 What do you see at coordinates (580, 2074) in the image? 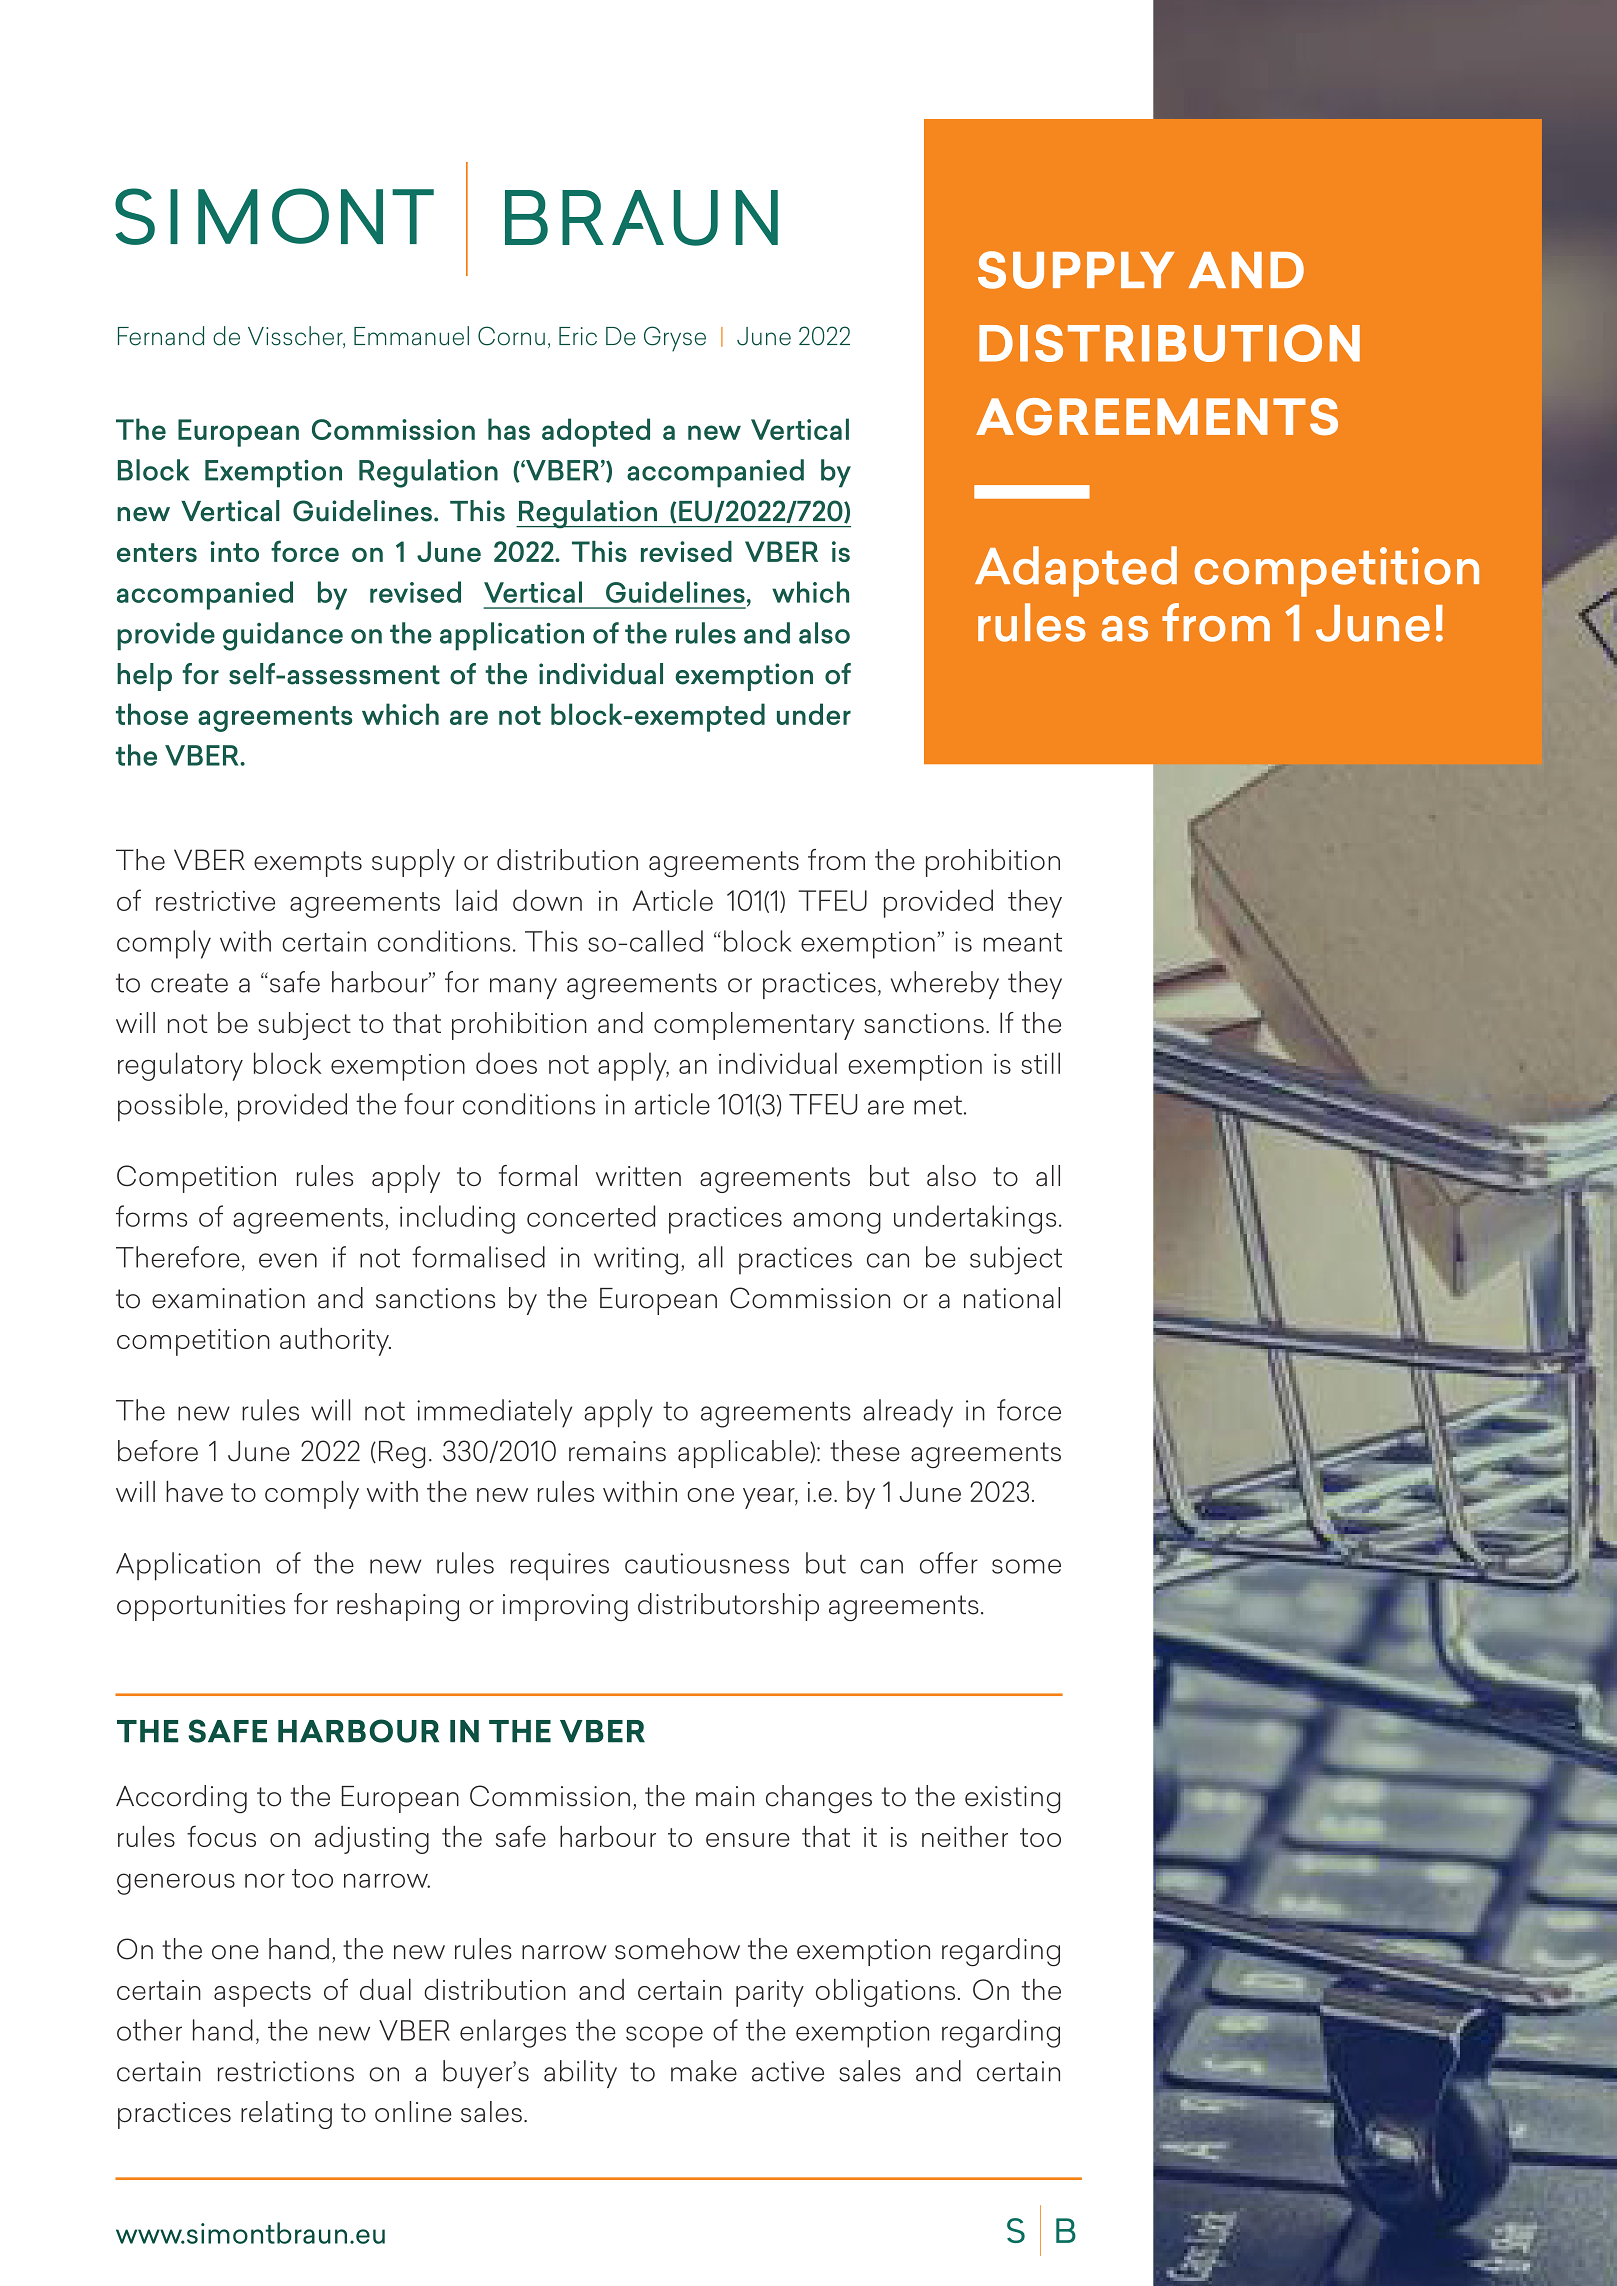
I see `ability` at bounding box center [580, 2074].
